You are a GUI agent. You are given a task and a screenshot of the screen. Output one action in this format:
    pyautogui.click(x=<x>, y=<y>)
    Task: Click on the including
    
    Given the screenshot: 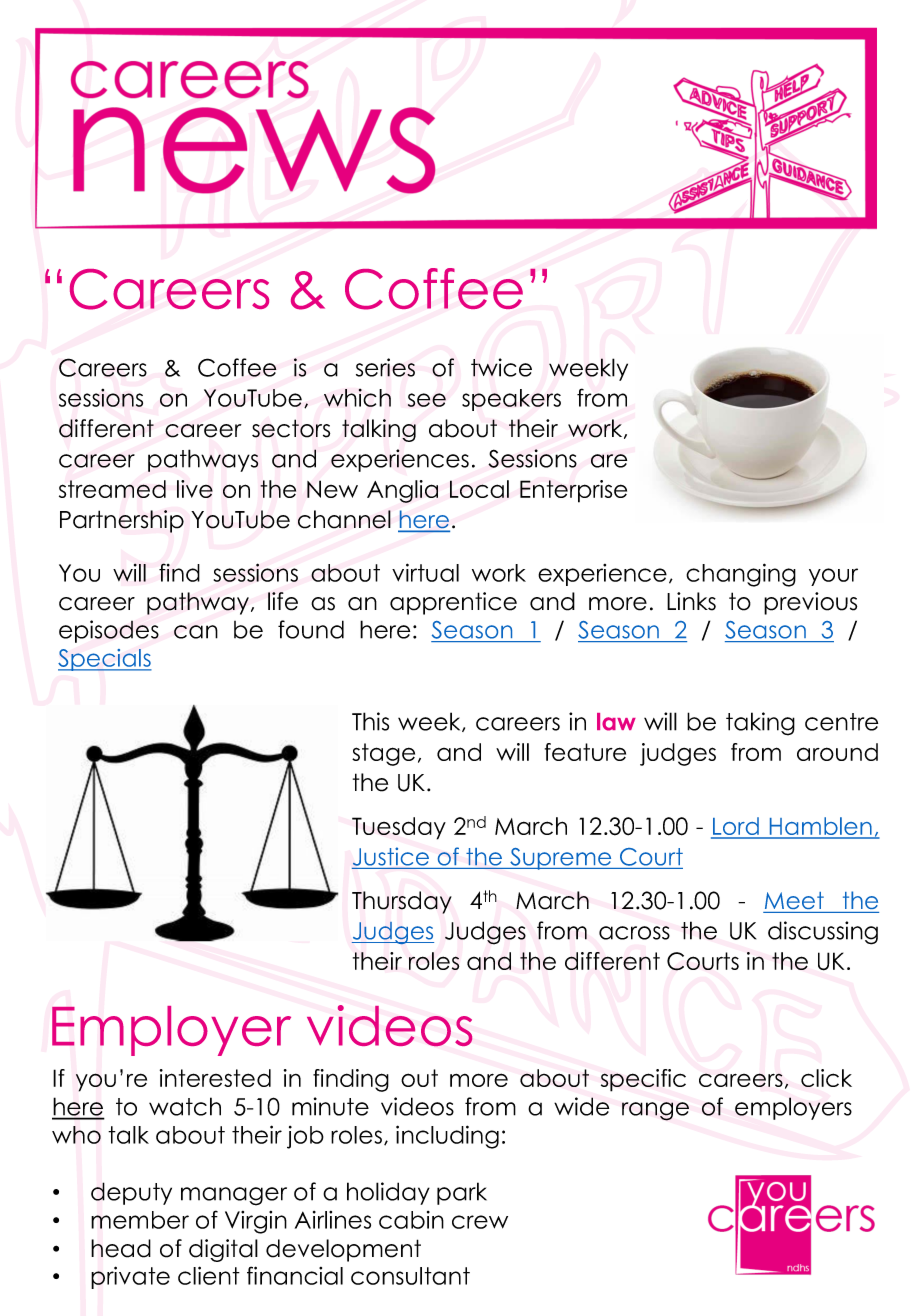 What is the action you would take?
    pyautogui.click(x=447, y=1137)
